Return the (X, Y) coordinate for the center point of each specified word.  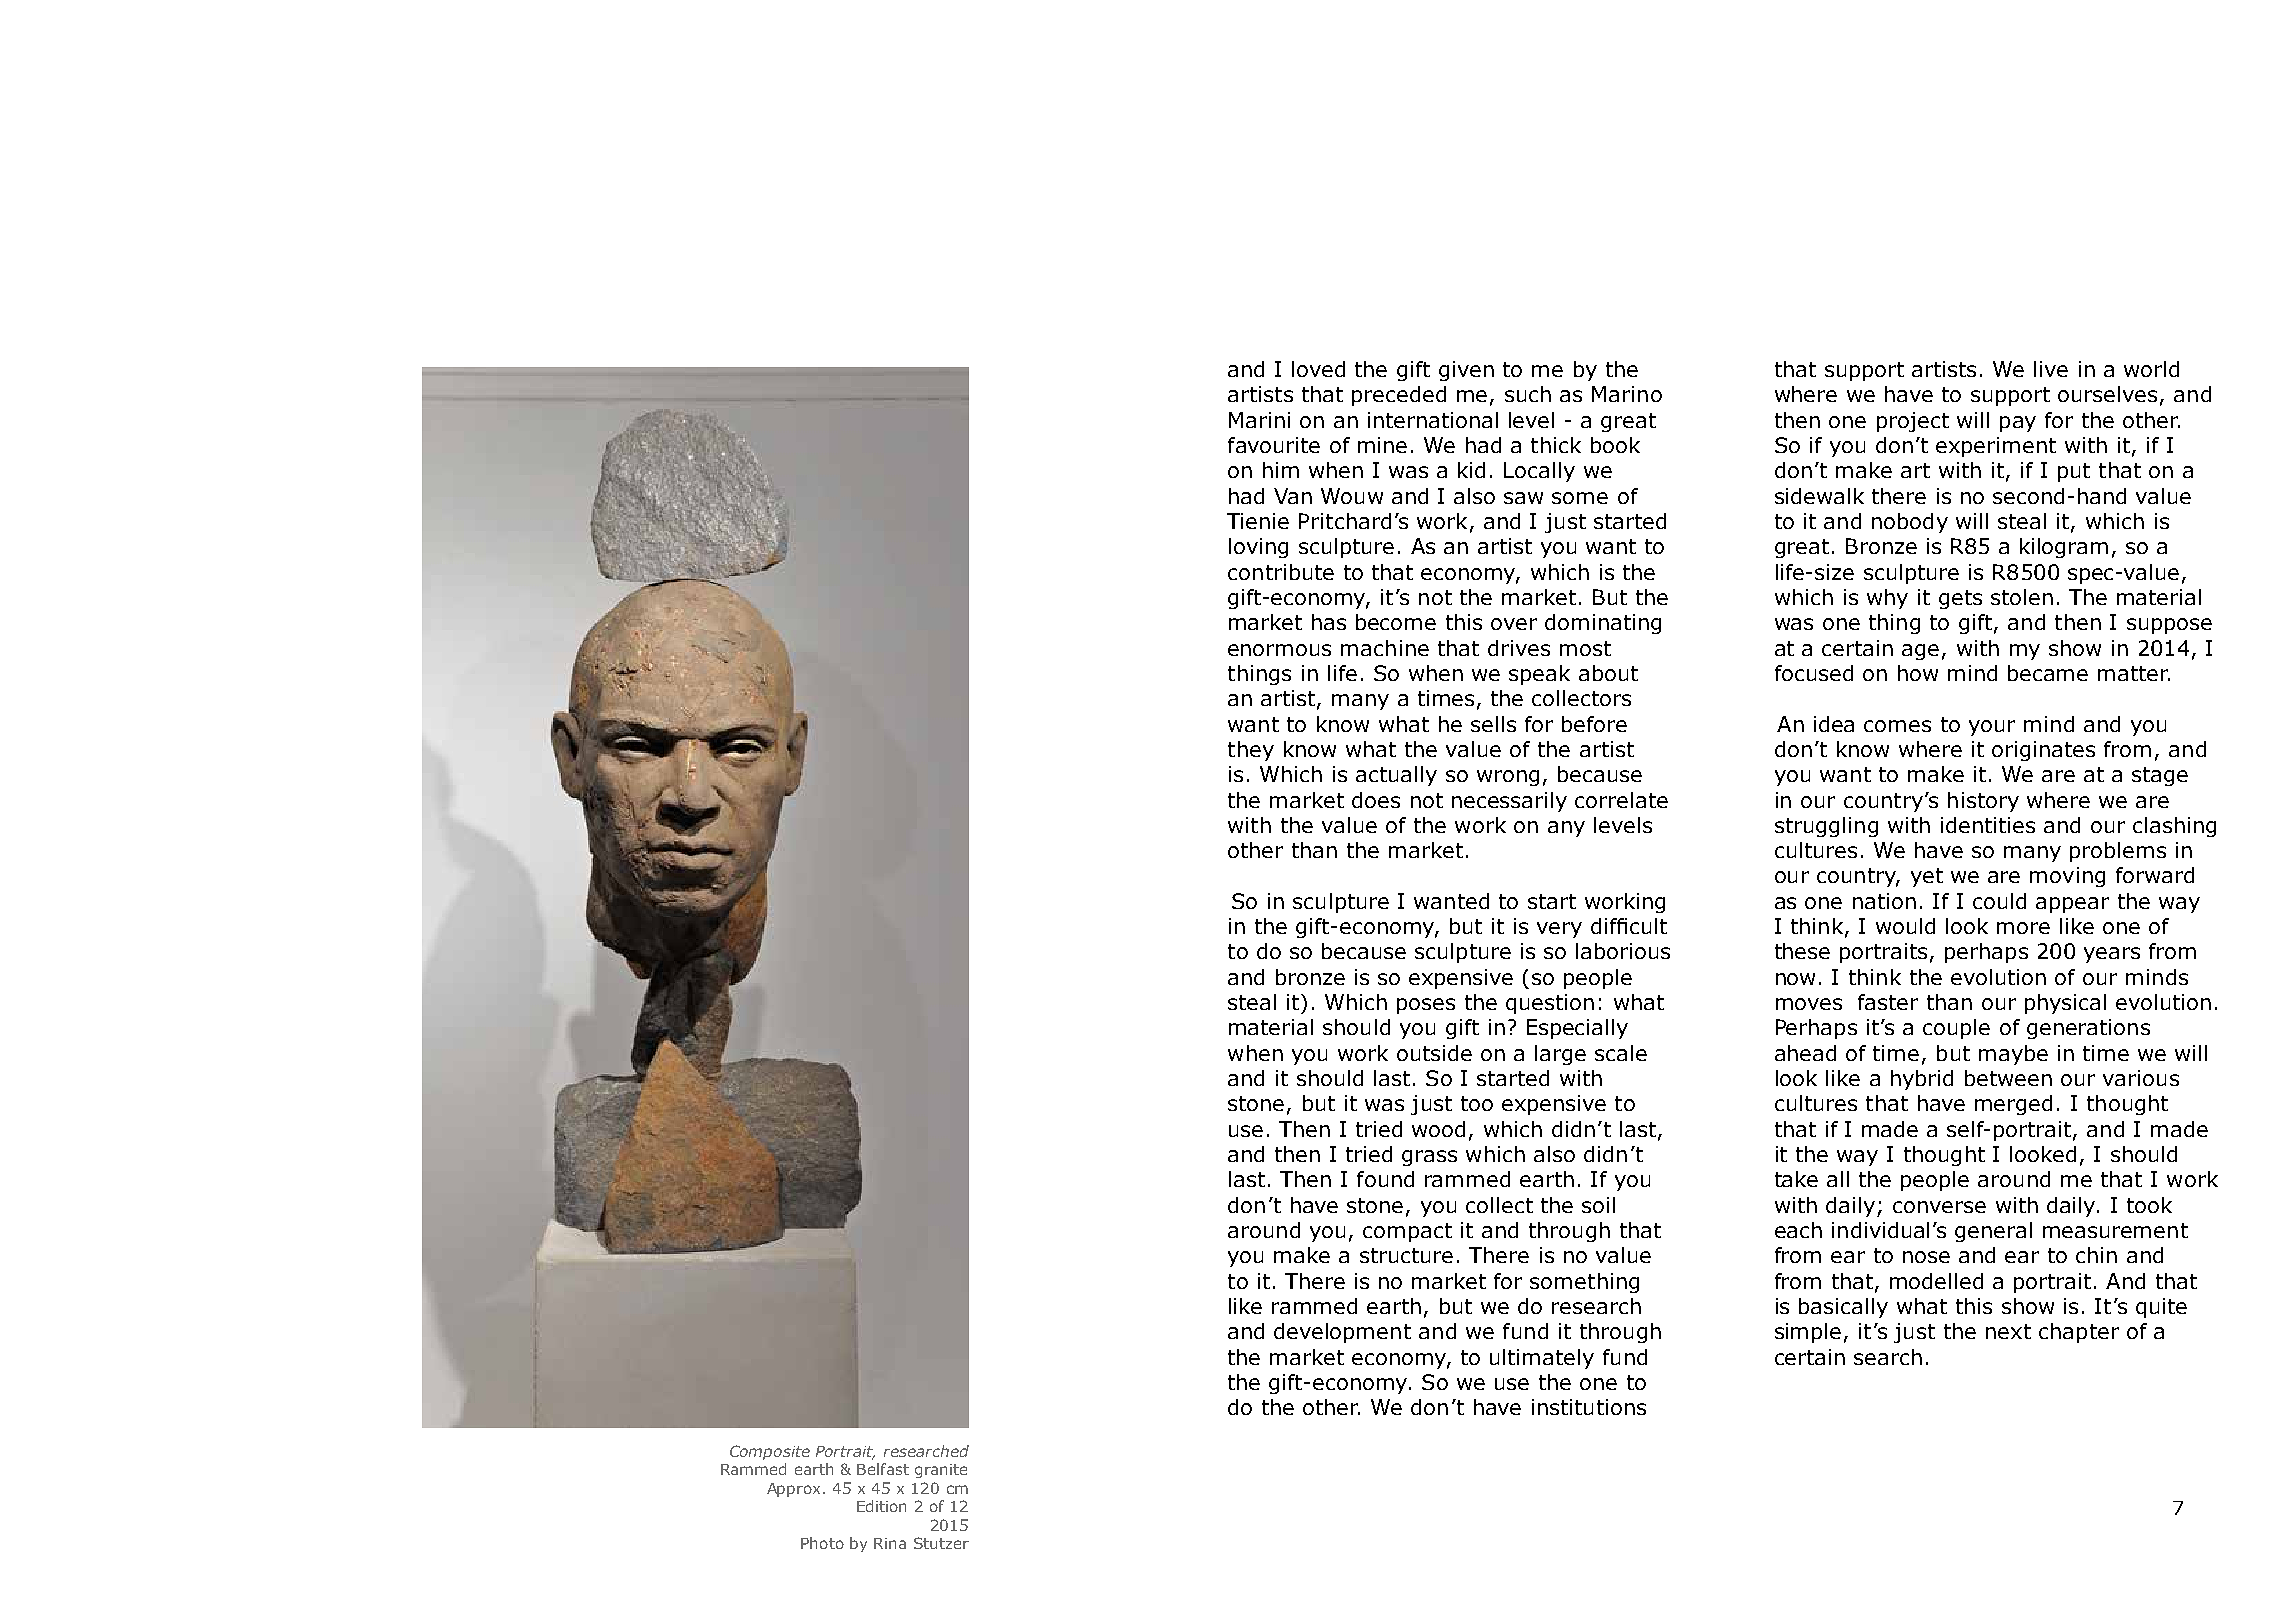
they (1251, 751)
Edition (881, 1506)
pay (2018, 424)
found (1385, 1179)
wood (1438, 1129)
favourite (1274, 445)
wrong (1508, 778)
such (1528, 394)
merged (2013, 1105)
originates (2043, 751)
